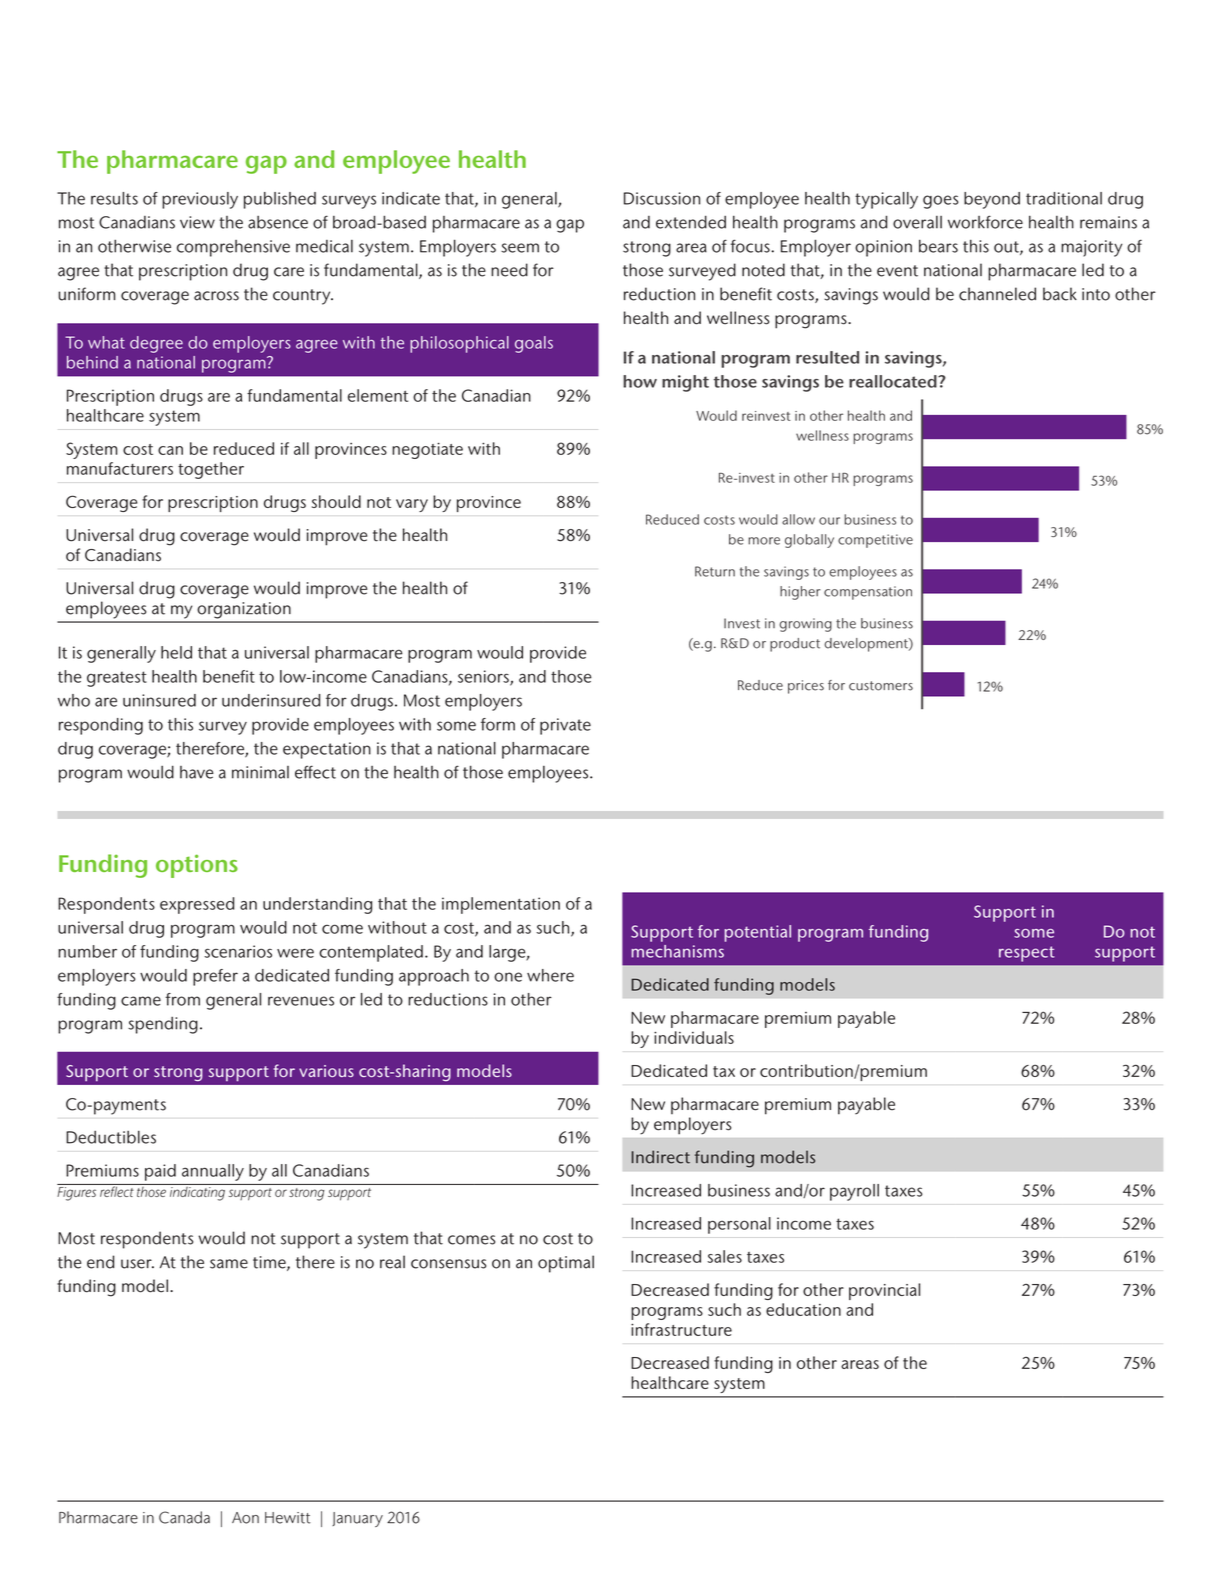 Image resolution: width=1221 pixels, height=1580 pixels. I want to click on view, so click(197, 222).
